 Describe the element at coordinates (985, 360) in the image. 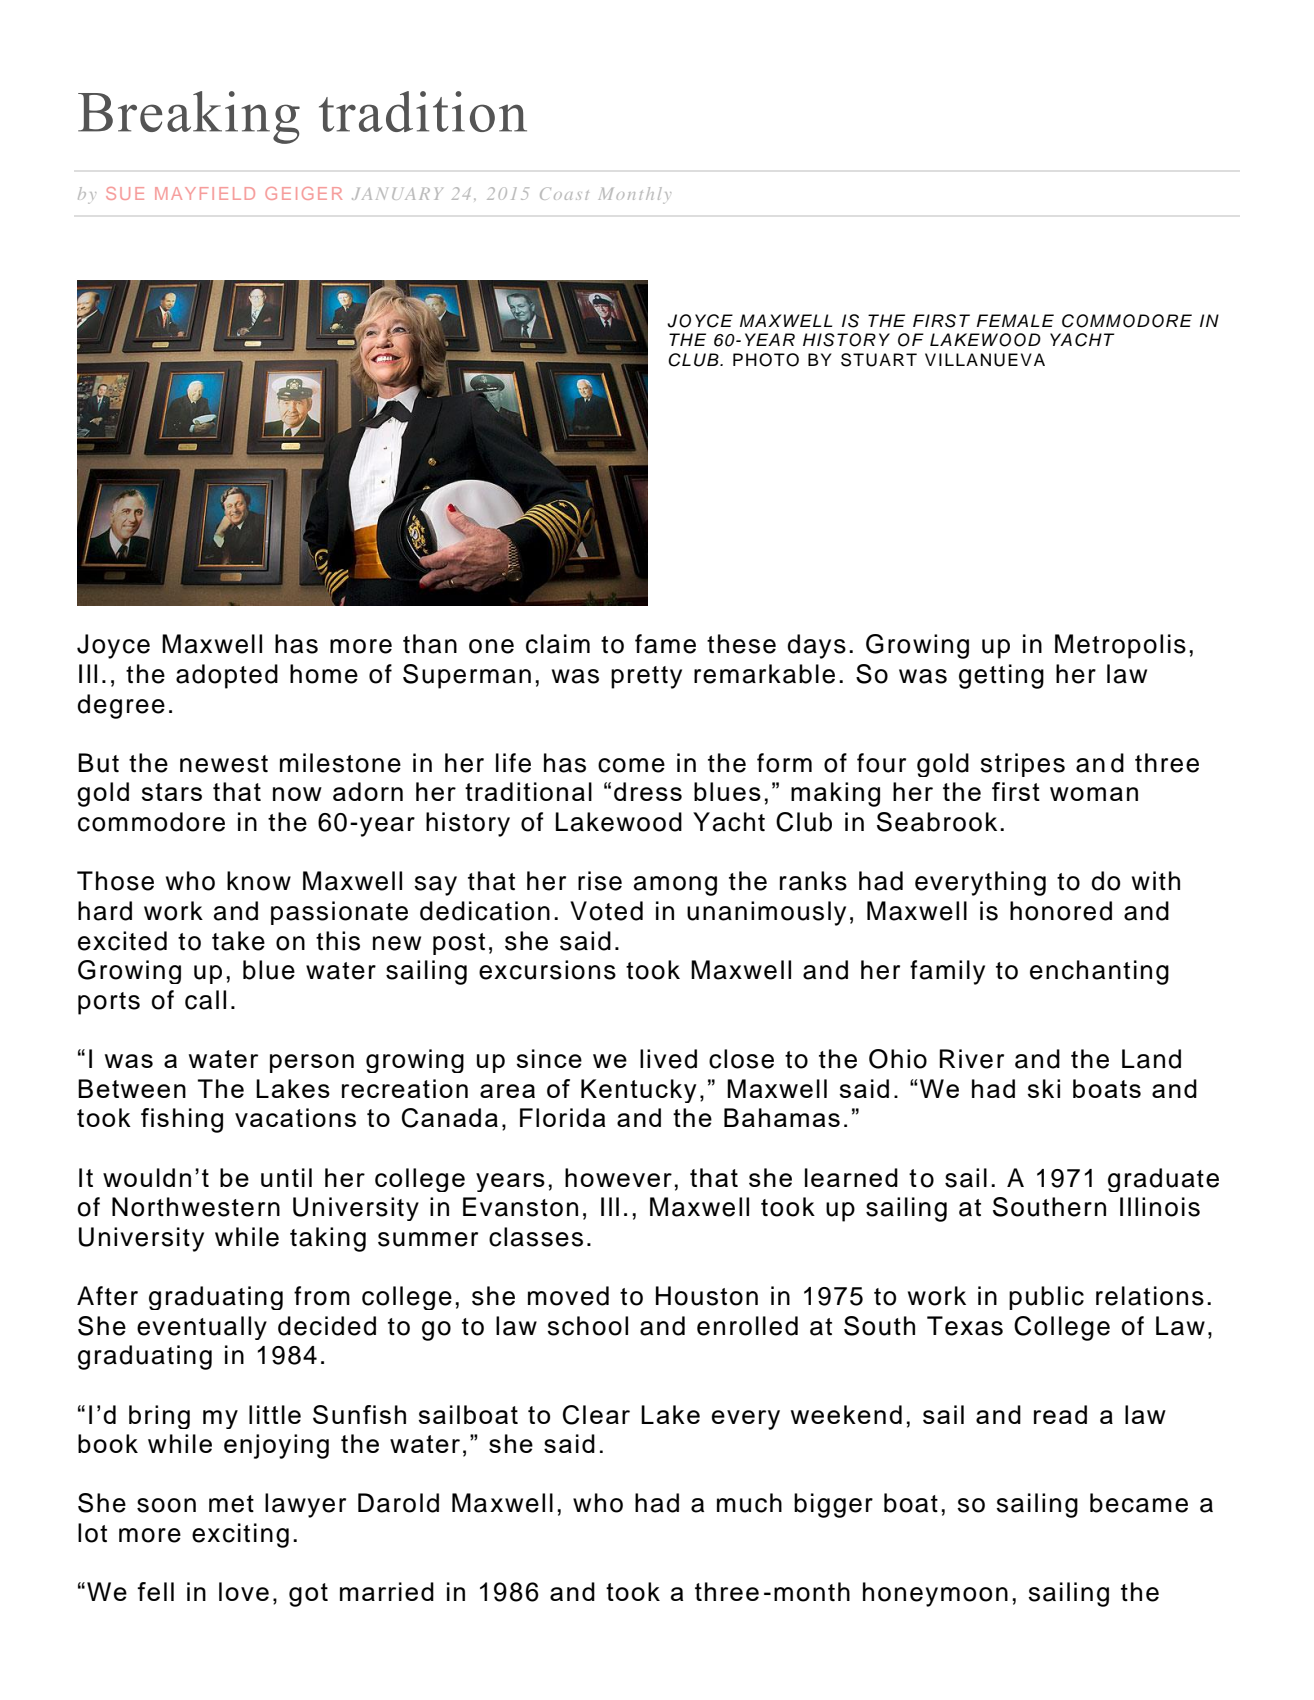

I see `VILLANUEVA` at that location.
